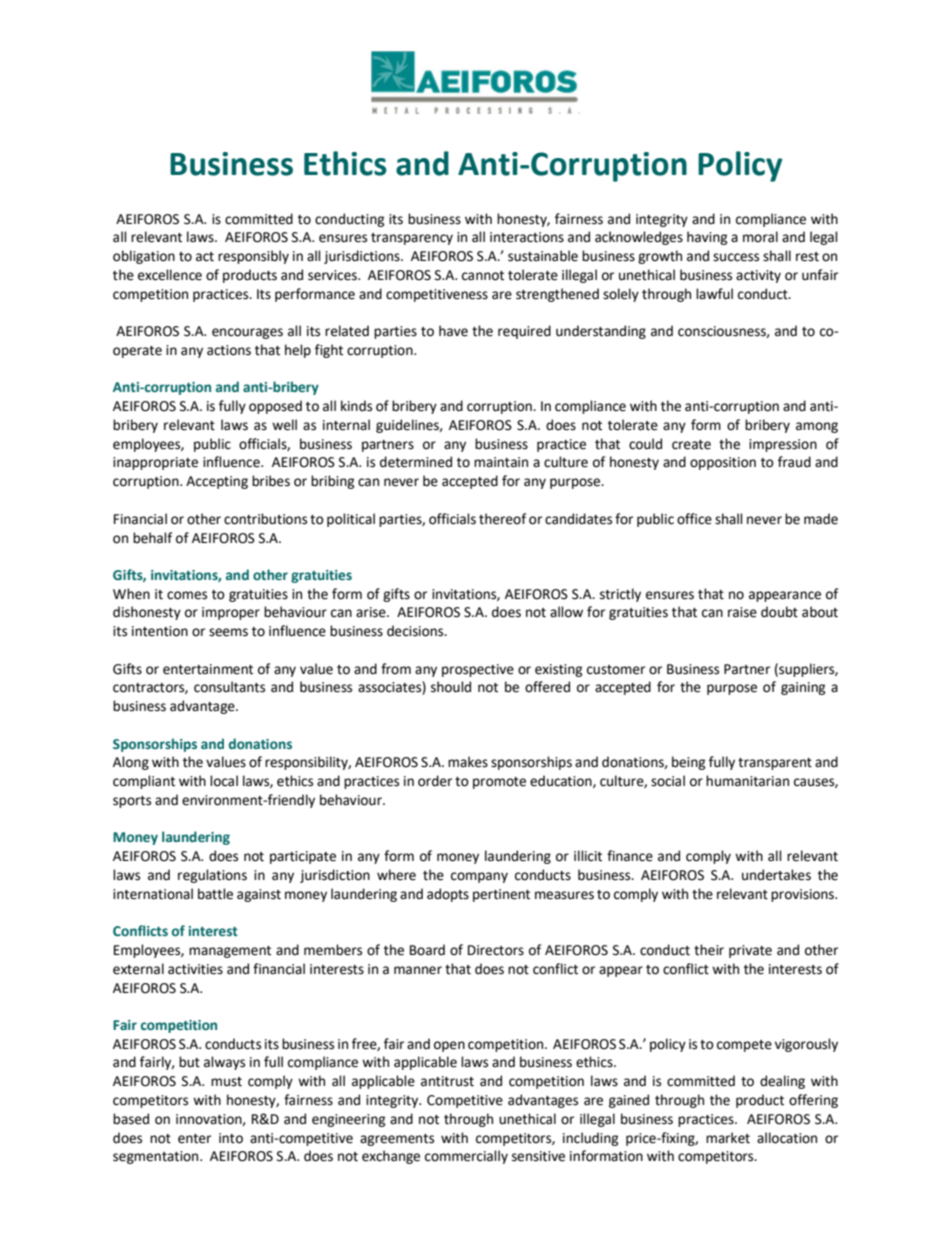 Image resolution: width=952 pixels, height=1233 pixels. What do you see at coordinates (776, 875) in the screenshot?
I see `undertakes` at bounding box center [776, 875].
